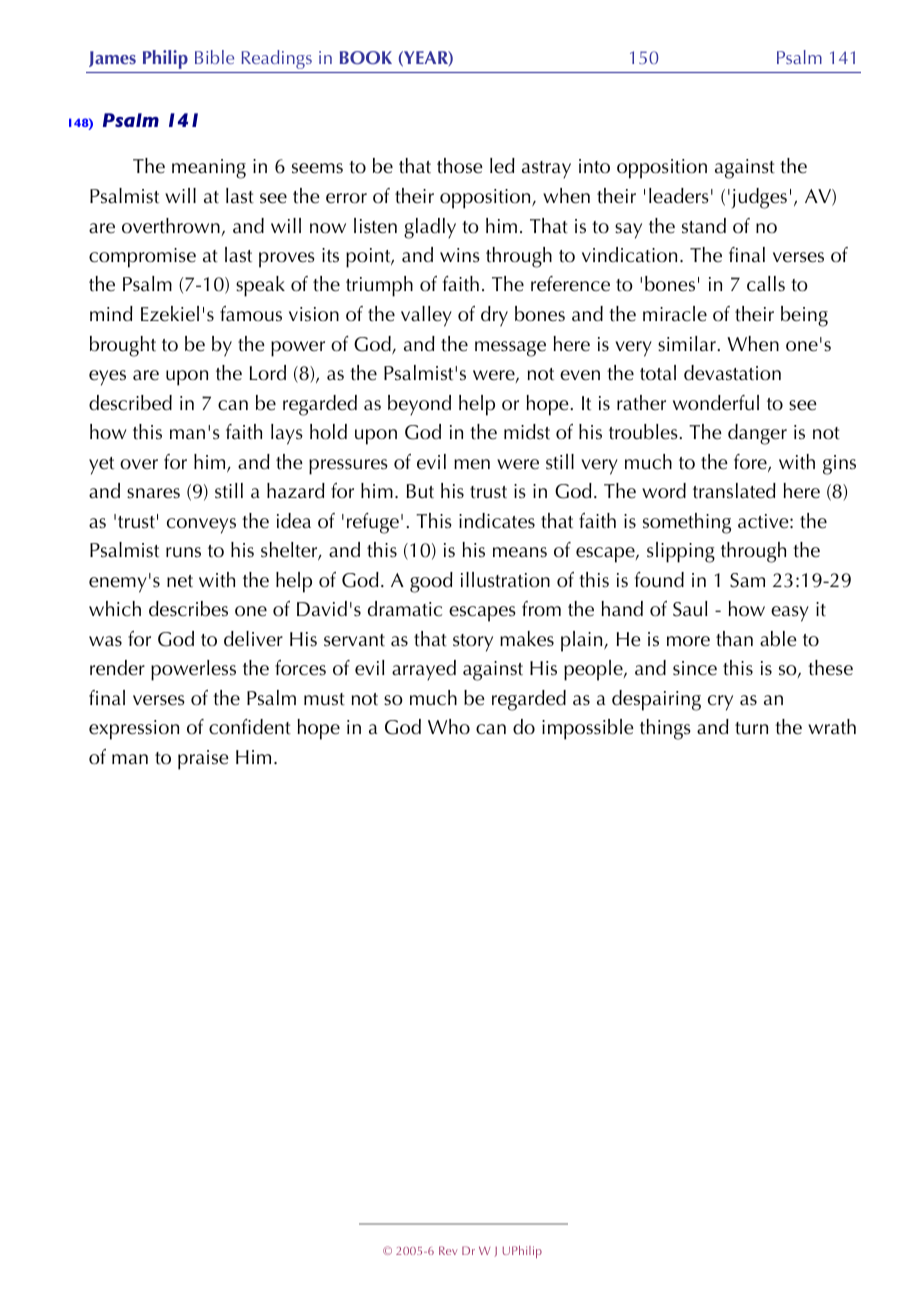 The image size is (924, 1308). Describe the element at coordinates (751, 463) in the image. I see `fore` at that location.
